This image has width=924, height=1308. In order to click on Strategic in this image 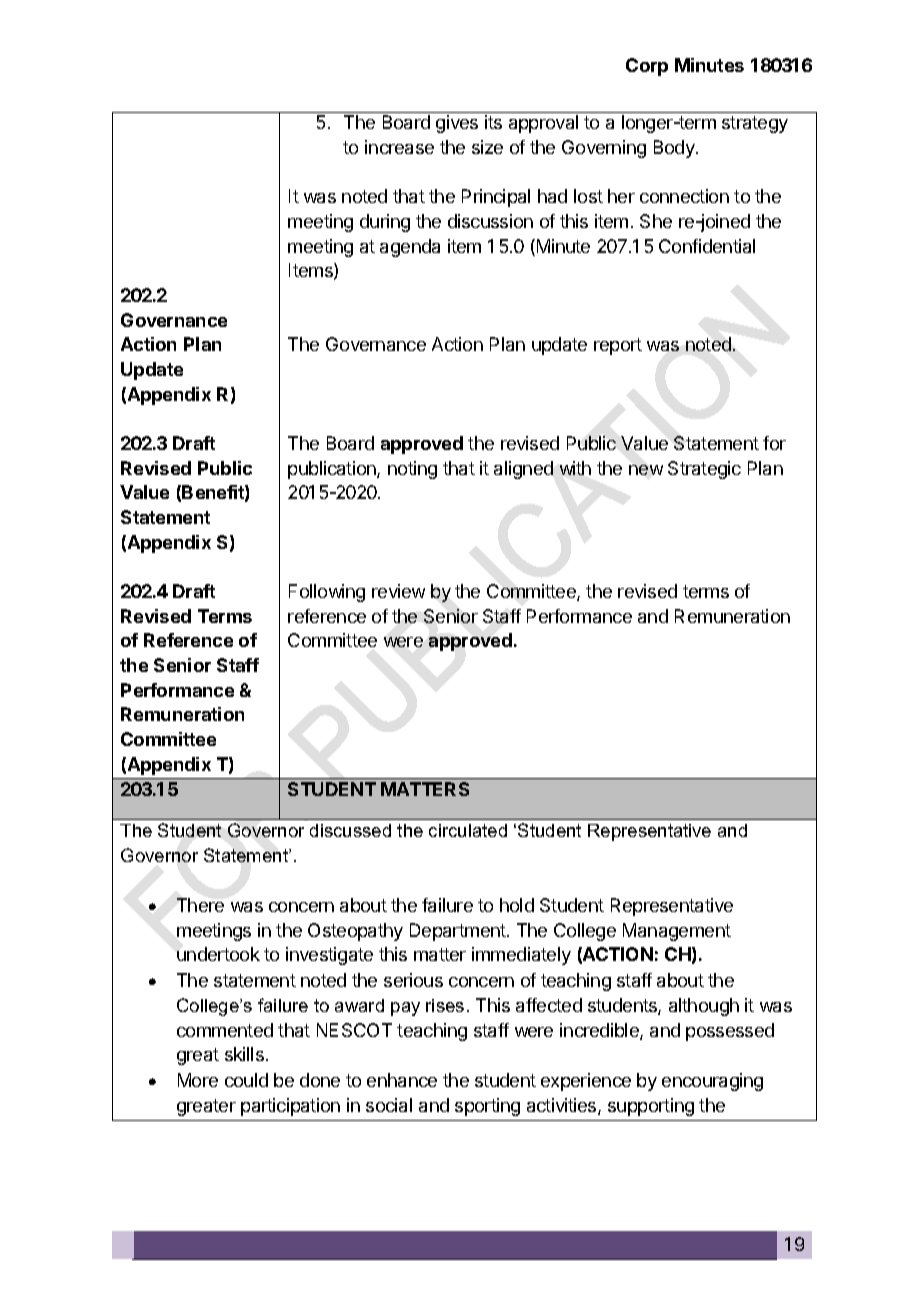, I will do `click(704, 470)`.
